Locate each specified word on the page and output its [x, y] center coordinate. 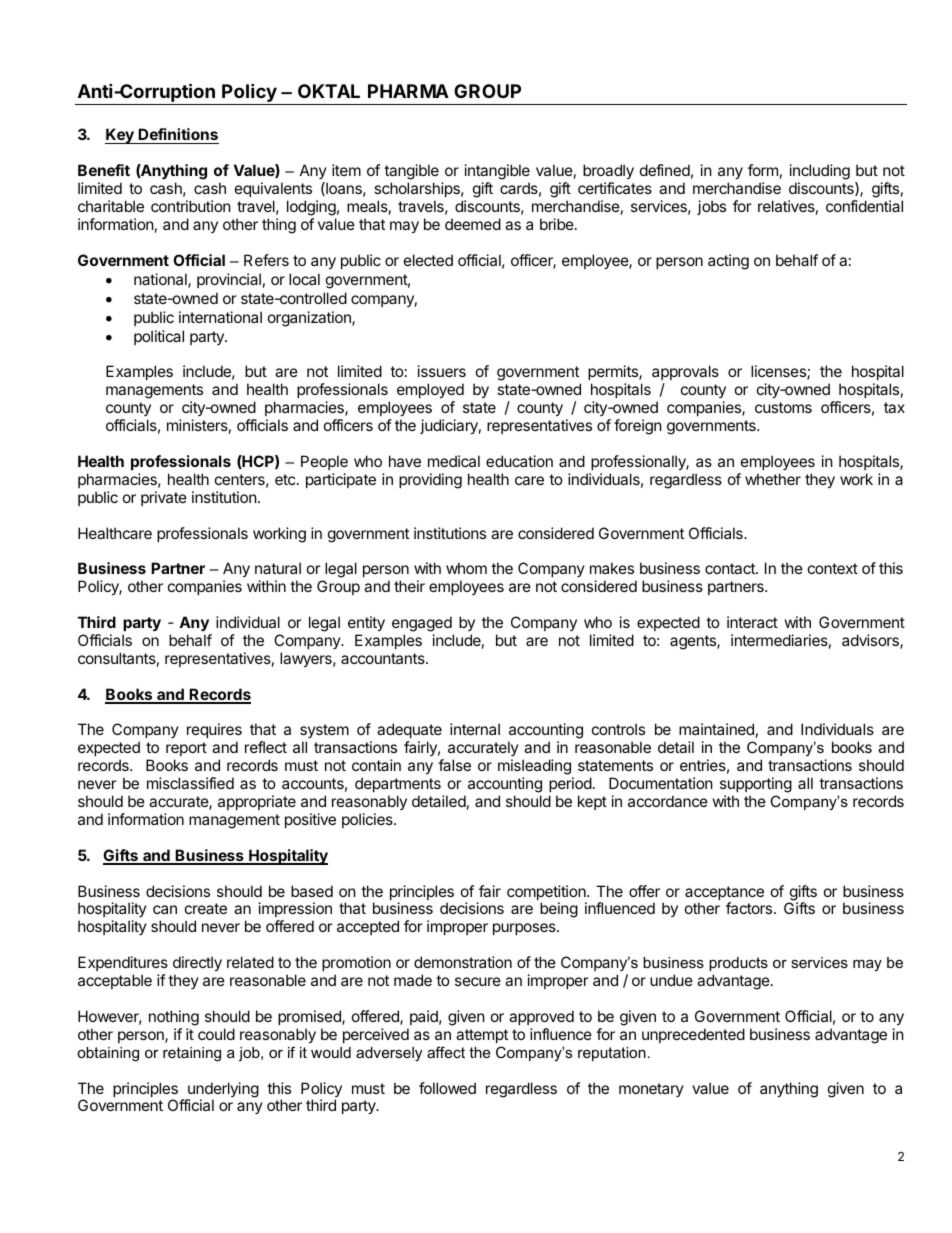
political [159, 337]
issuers [442, 371]
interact [752, 622]
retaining [192, 1054]
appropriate [257, 802]
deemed [473, 224]
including [820, 173]
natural [278, 568]
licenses [779, 372]
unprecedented [693, 1035]
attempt [482, 1036]
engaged [422, 624]
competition [547, 894]
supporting [756, 786]
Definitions [178, 136]
